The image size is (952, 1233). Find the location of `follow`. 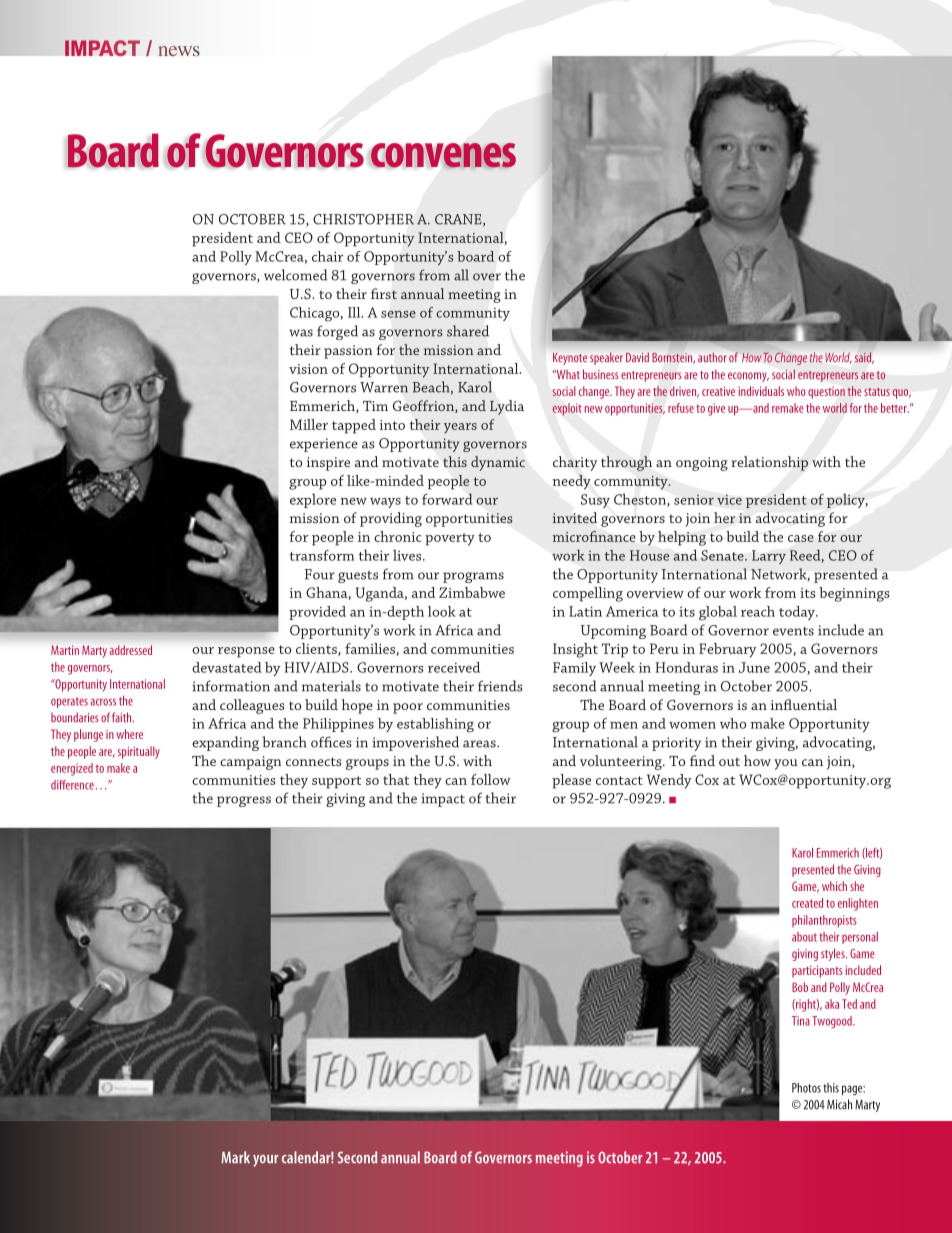

follow is located at coordinates (491, 779).
